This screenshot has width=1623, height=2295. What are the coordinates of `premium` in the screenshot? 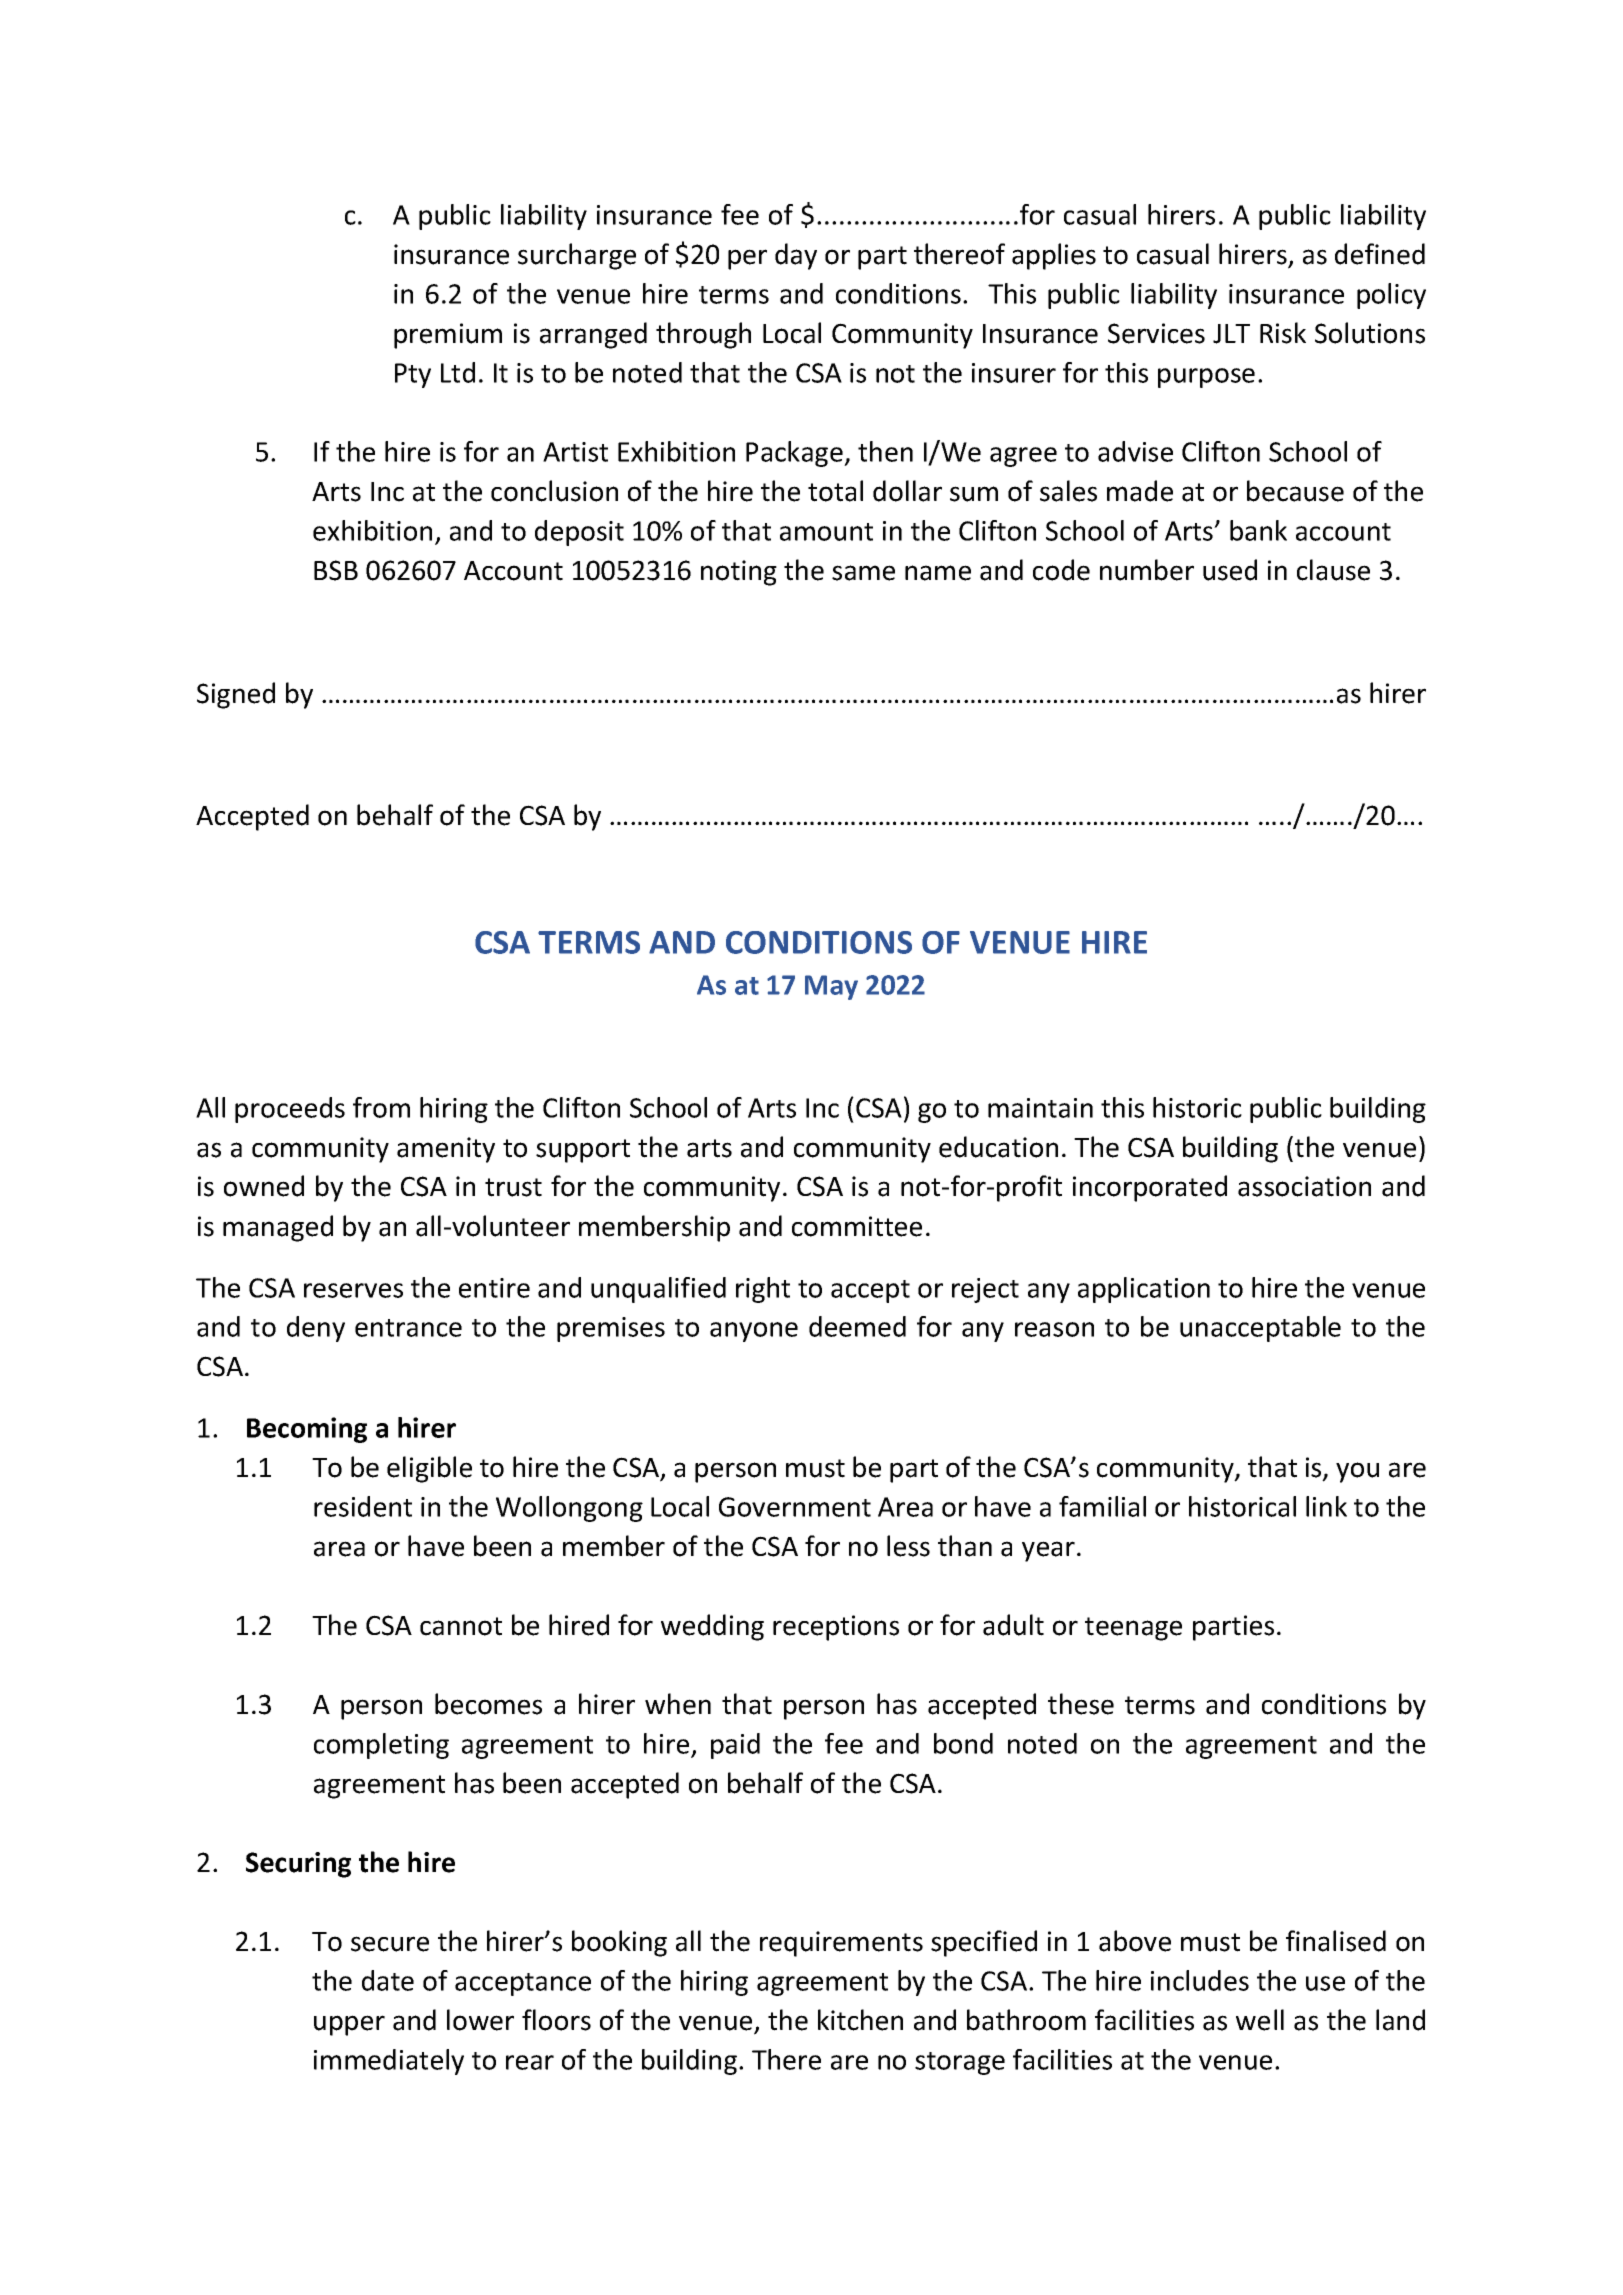 It's located at (448, 336).
